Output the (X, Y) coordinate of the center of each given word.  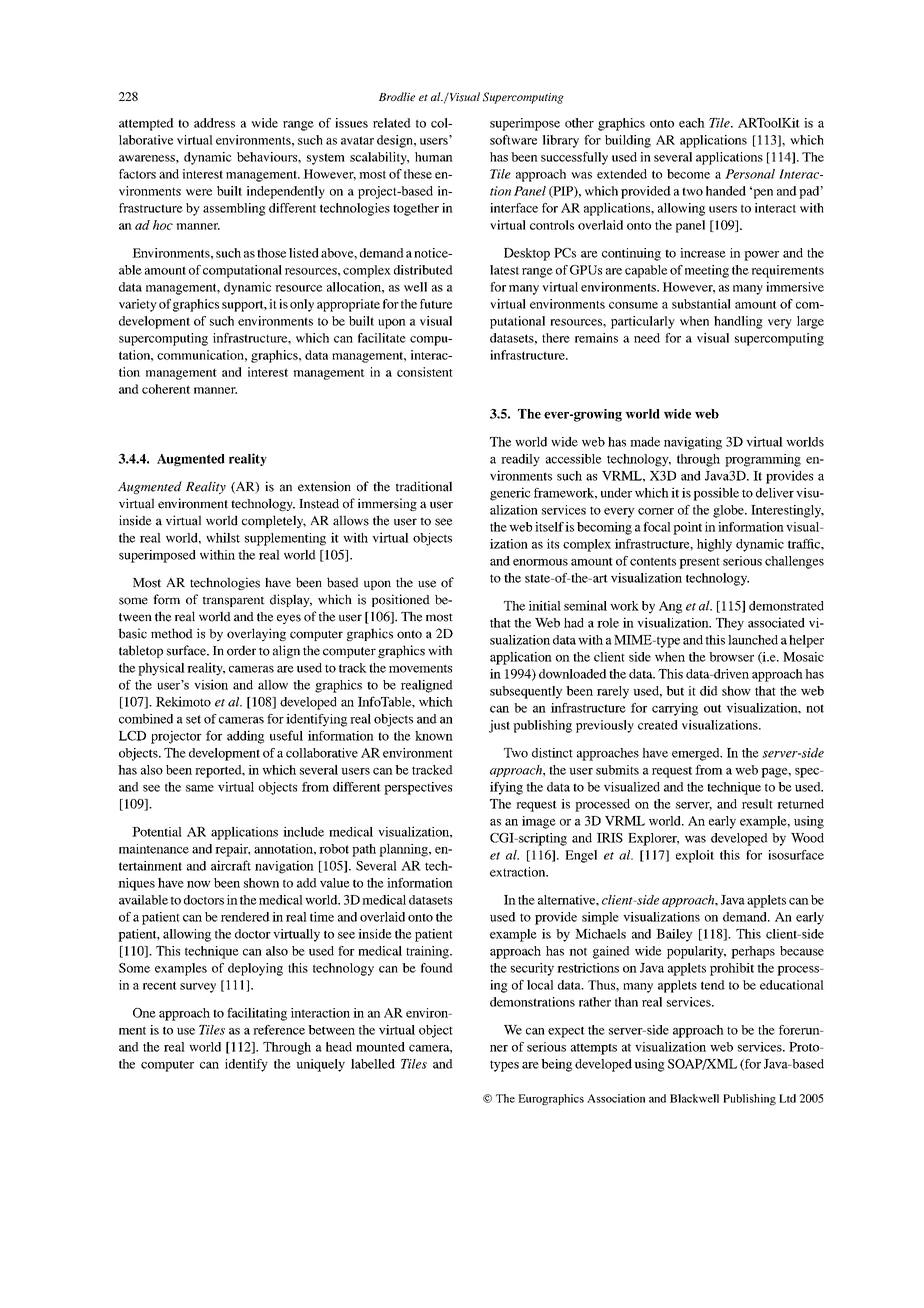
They (730, 624)
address (214, 123)
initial (545, 606)
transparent (234, 601)
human (434, 157)
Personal (750, 174)
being (556, 1065)
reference (279, 1030)
